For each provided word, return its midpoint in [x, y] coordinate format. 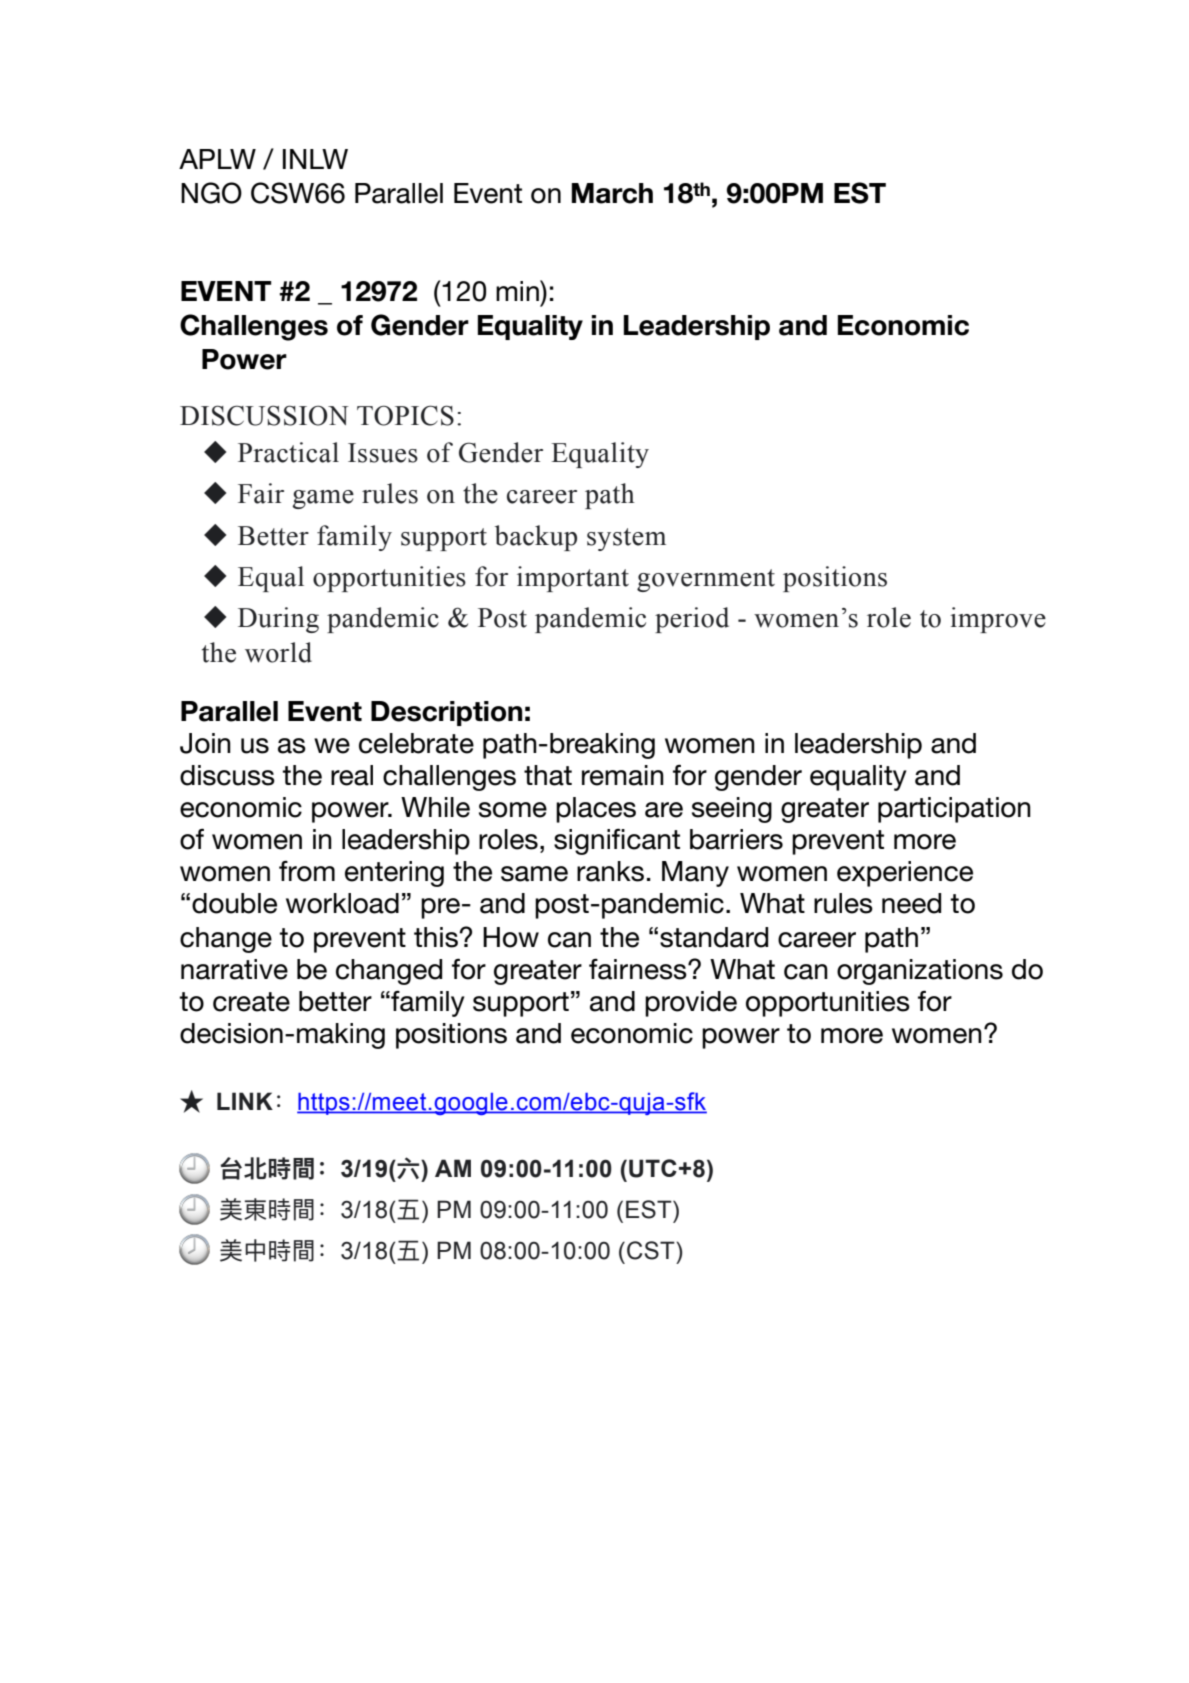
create [251, 1002]
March [612, 193]
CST [652, 1250]
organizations [920, 972]
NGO [211, 193]
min [518, 290]
